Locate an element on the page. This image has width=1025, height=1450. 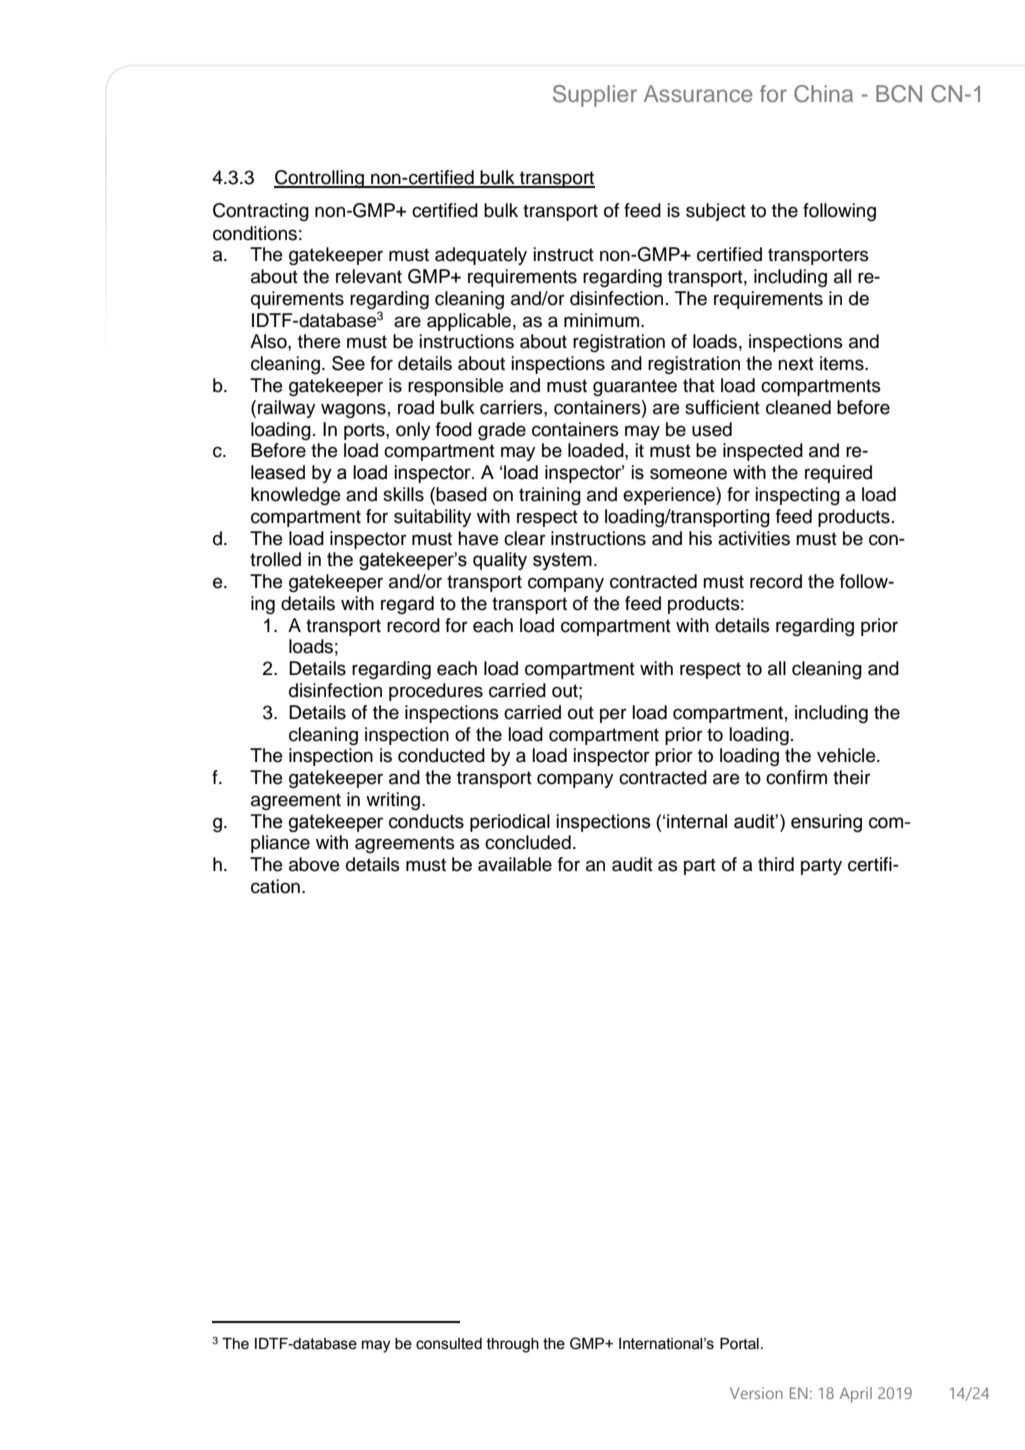
consulted is located at coordinates (449, 1344).
